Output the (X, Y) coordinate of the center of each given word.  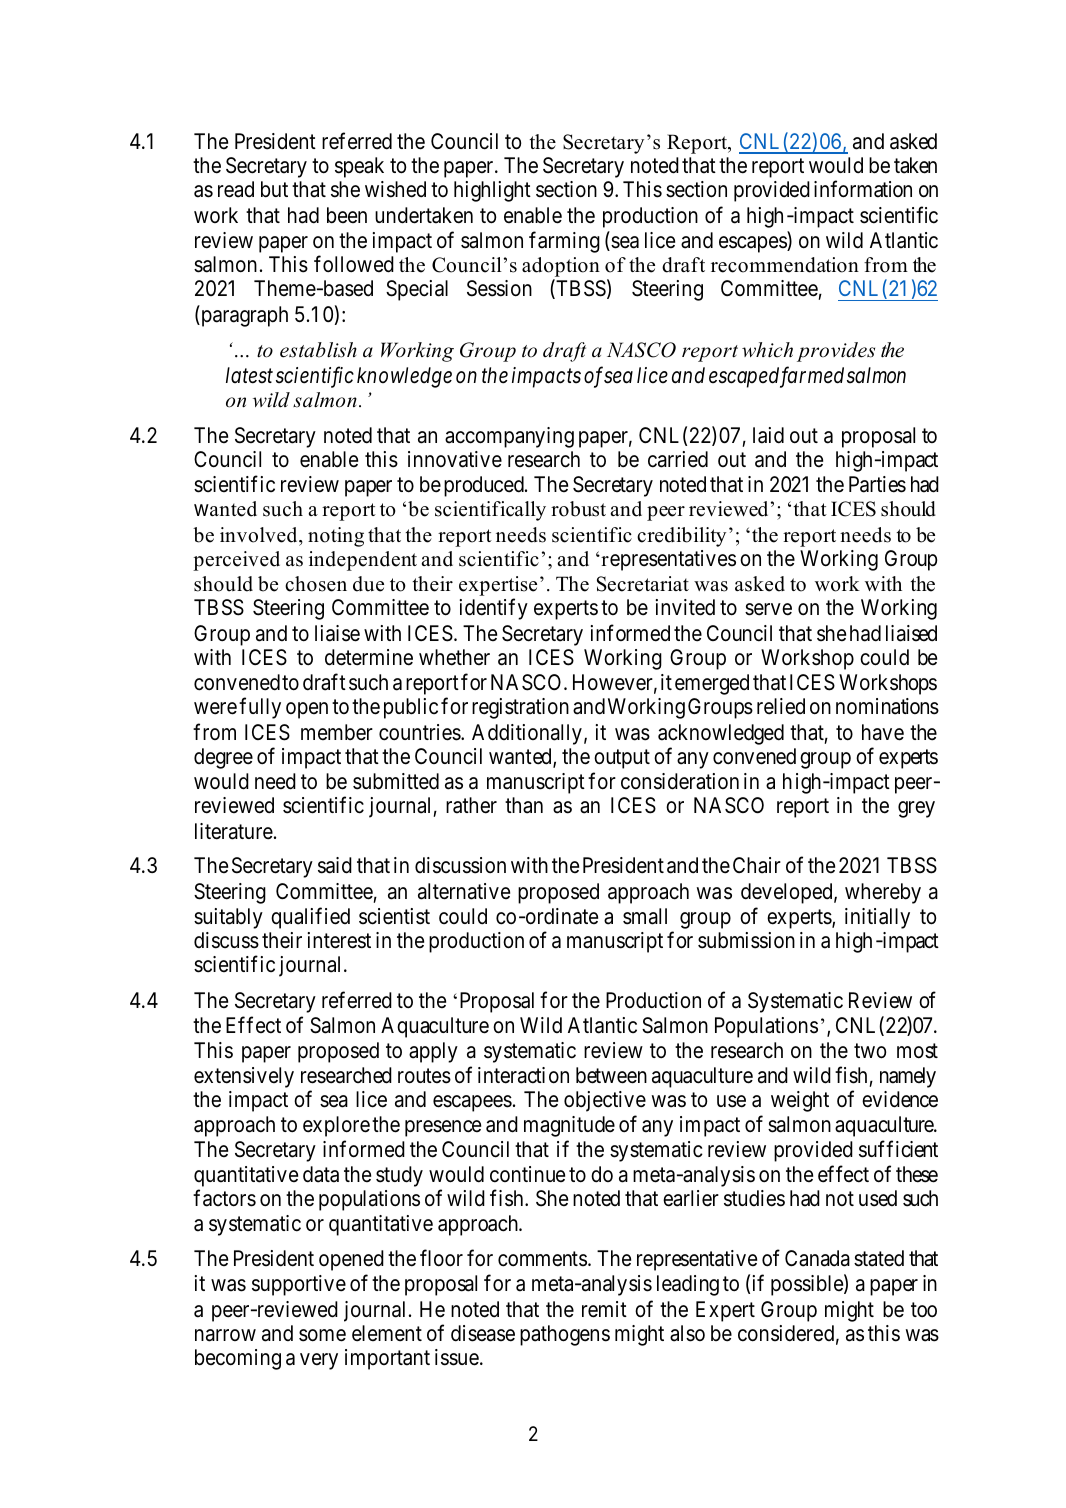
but (274, 189)
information (863, 189)
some (322, 1335)
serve (768, 609)
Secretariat (643, 584)
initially (877, 918)
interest (339, 940)
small (645, 916)
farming (564, 242)
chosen (316, 584)
